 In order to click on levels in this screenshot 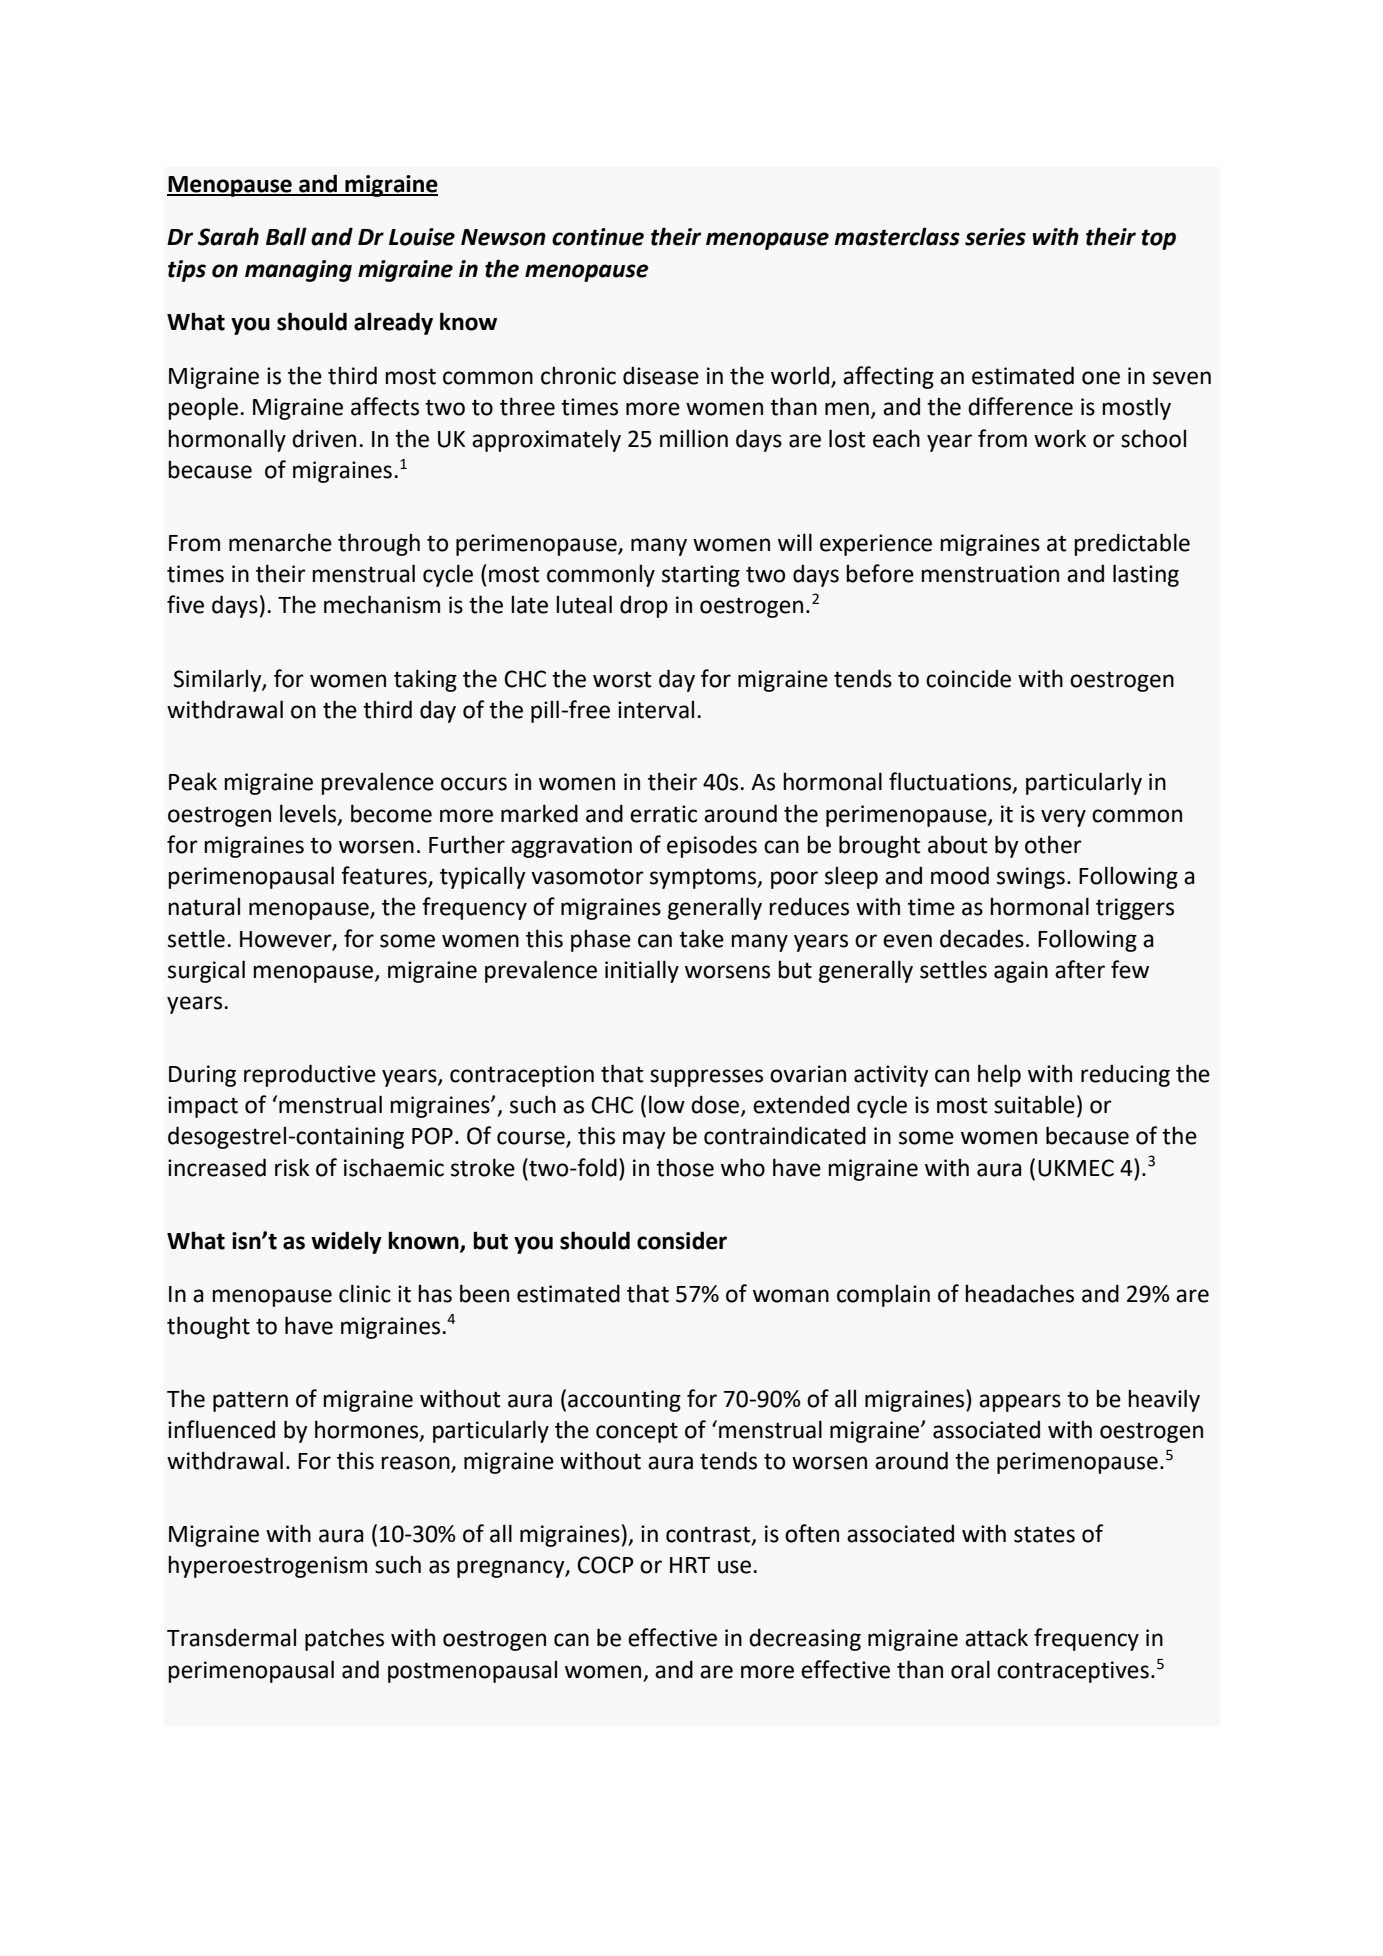, I will do `click(309, 814)`.
